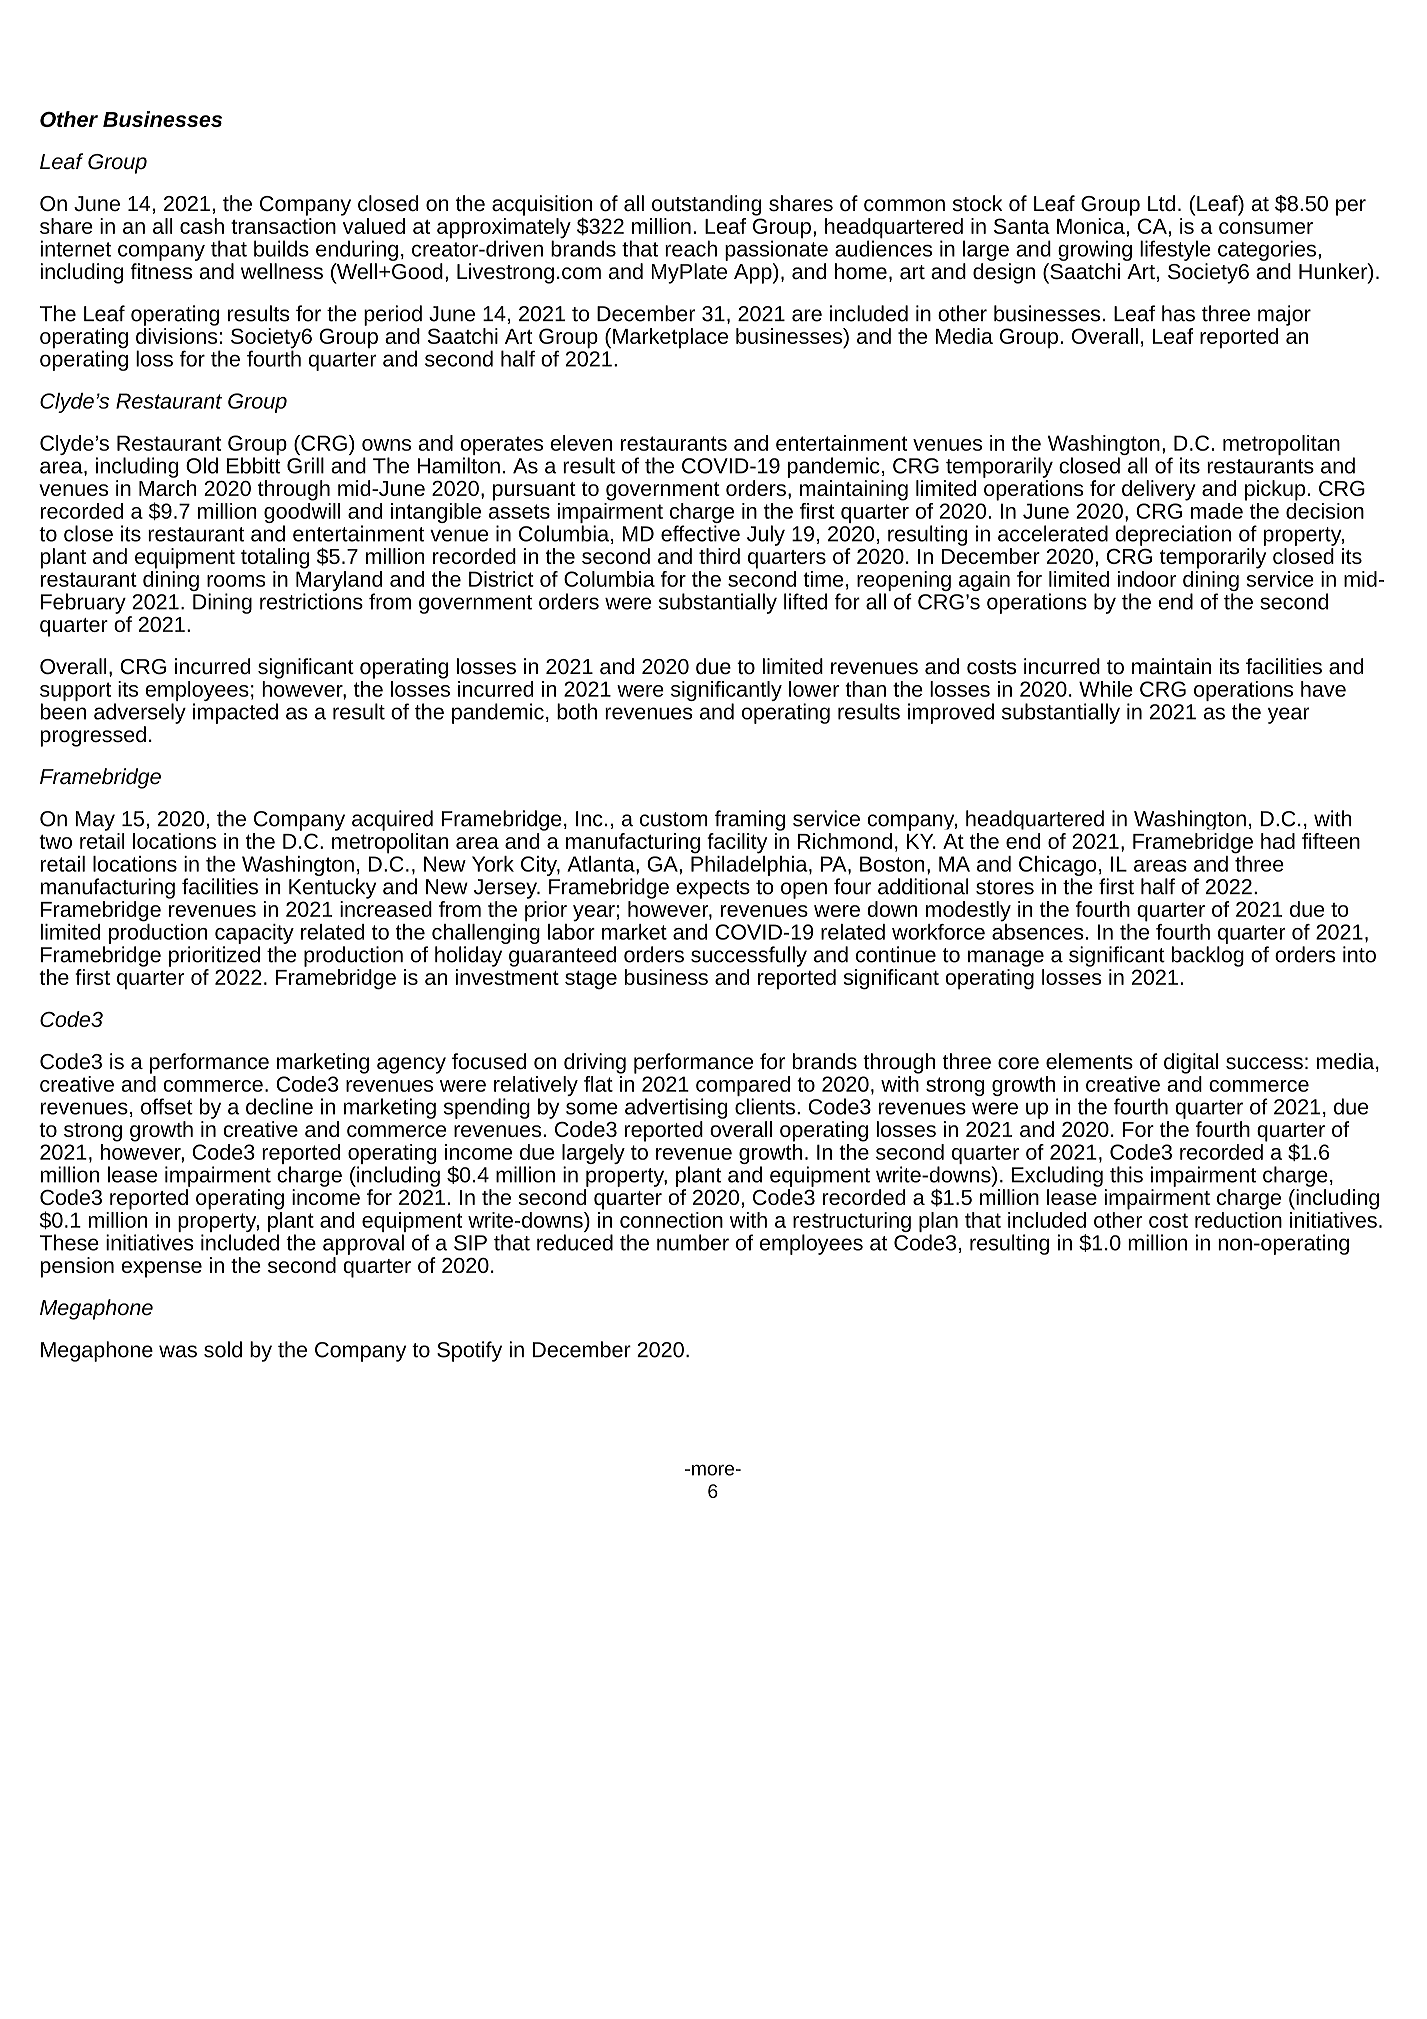 The height and width of the page is (2019, 1427). Describe the element at coordinates (691, 248) in the page. I see `reach` at that location.
